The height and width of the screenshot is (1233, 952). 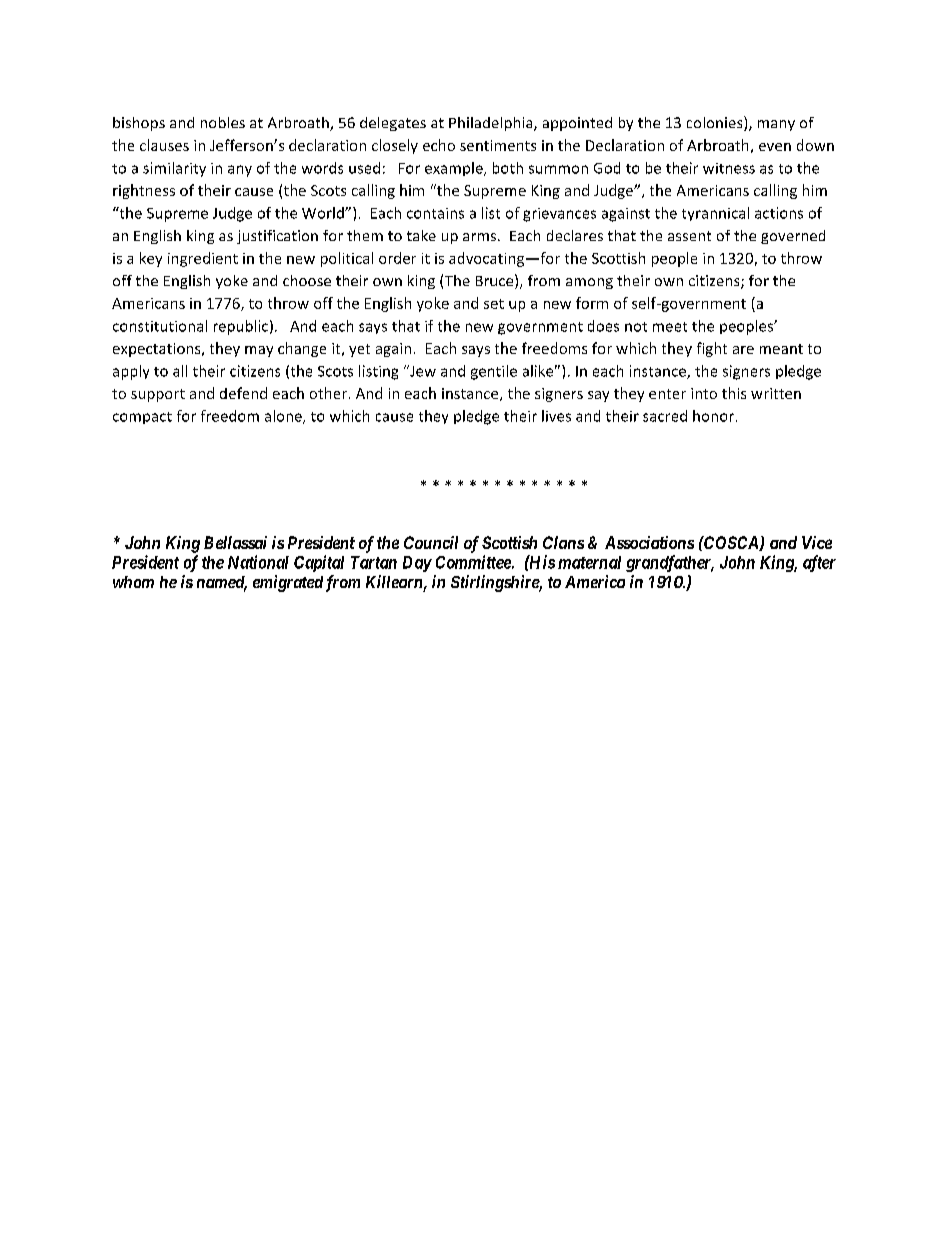 I want to click on Day, so click(x=417, y=564).
